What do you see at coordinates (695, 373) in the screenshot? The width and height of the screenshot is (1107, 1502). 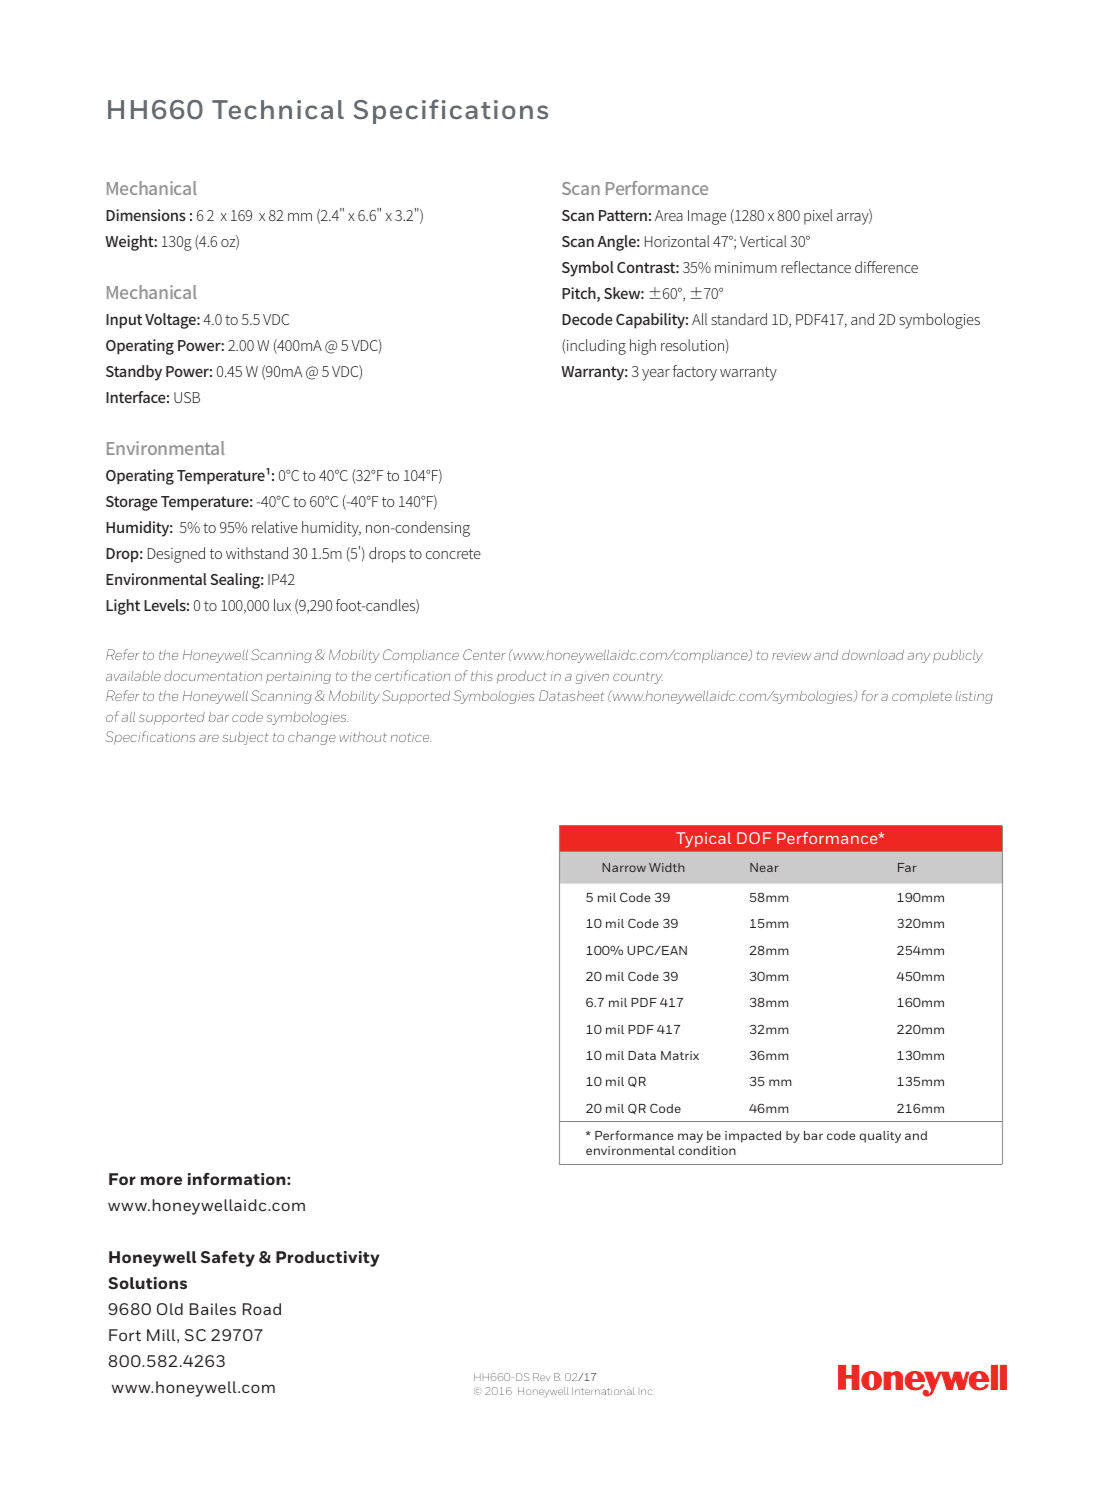 I see `factory` at bounding box center [695, 373].
